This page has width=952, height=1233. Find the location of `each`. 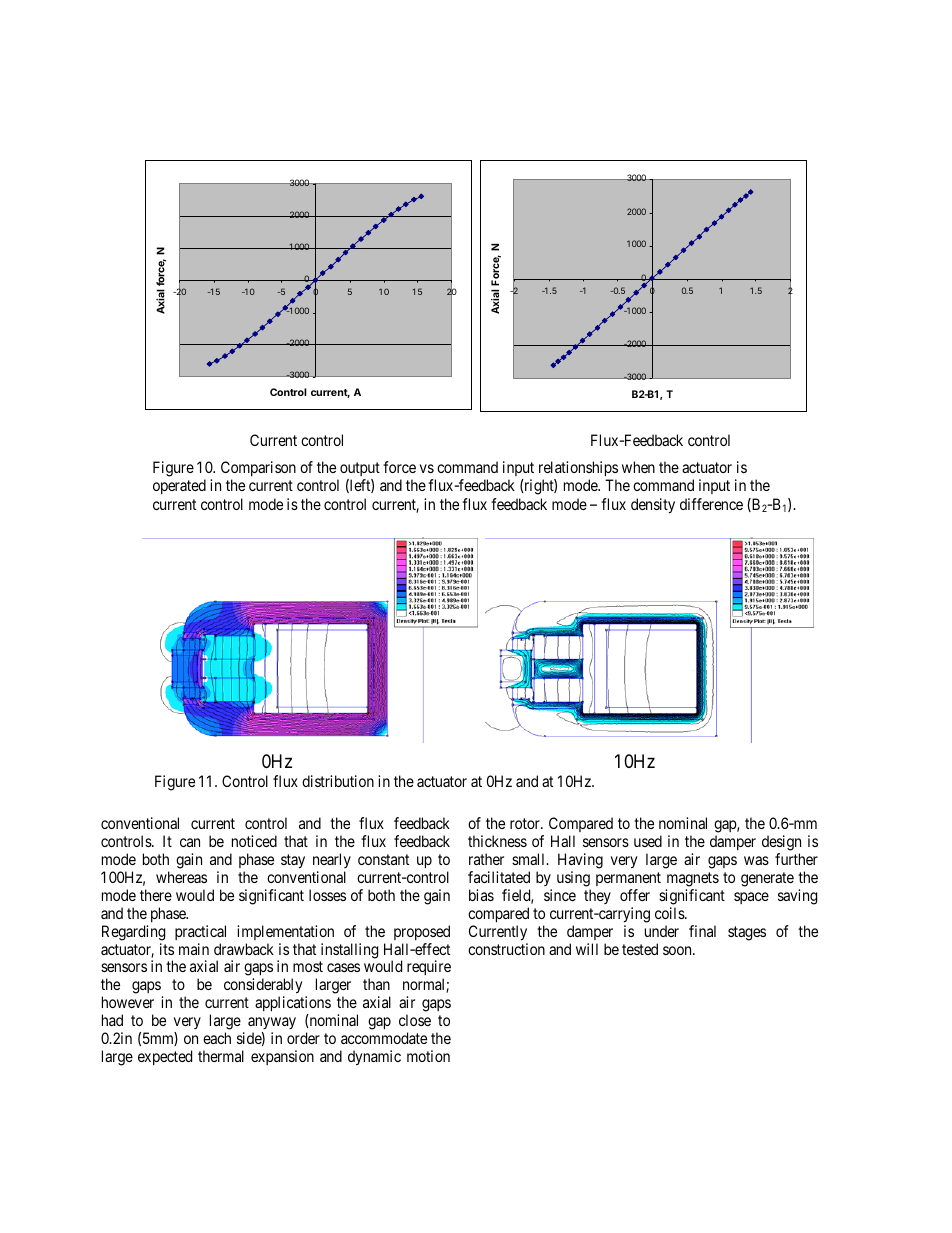

each is located at coordinates (217, 1038).
